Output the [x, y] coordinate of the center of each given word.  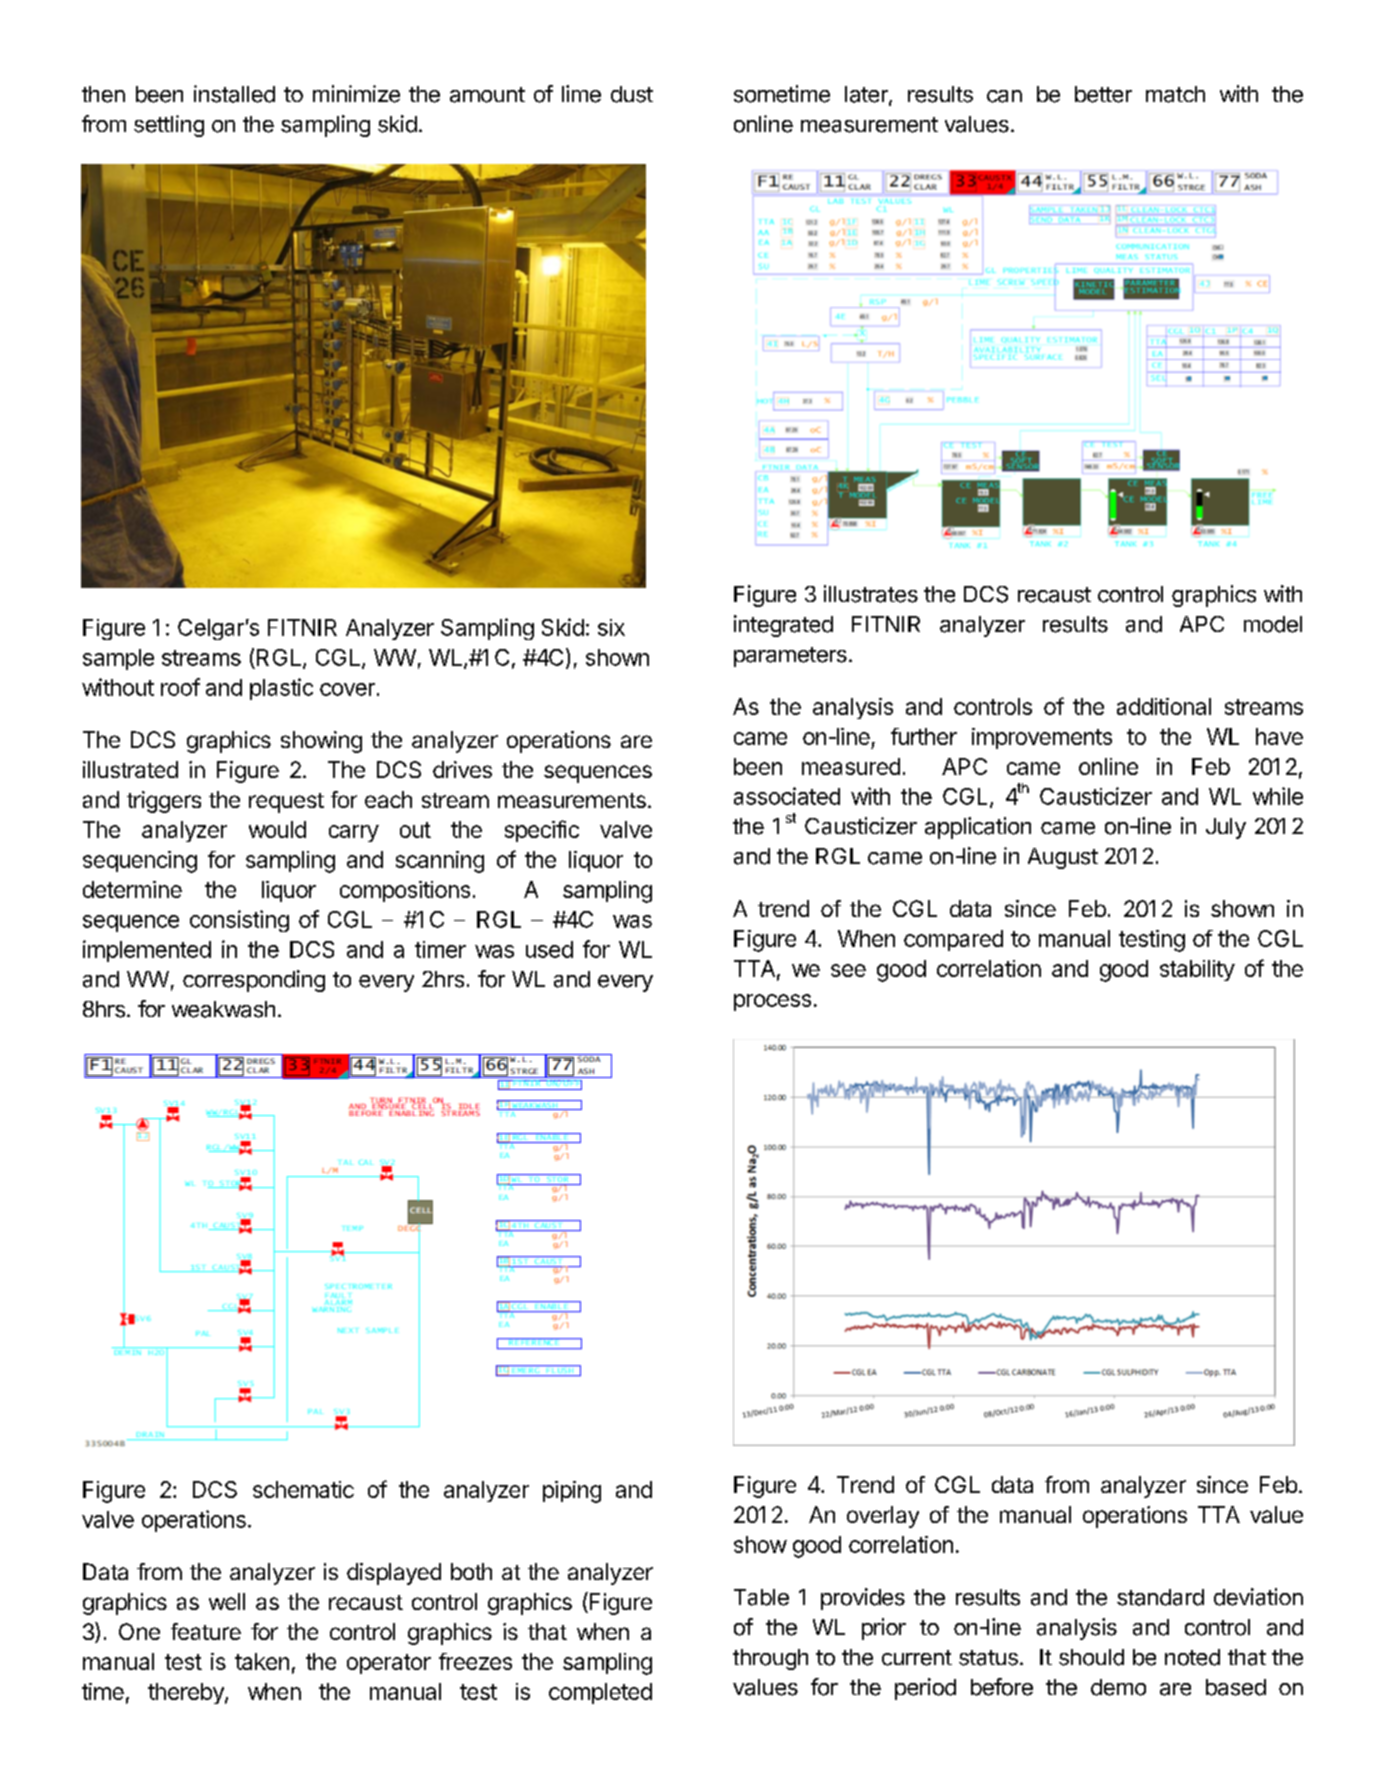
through [770, 1659]
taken [262, 1661]
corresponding [254, 981]
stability [1197, 970]
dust [632, 94]
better [1103, 94]
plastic [281, 689]
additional [1164, 706]
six [611, 627]
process [772, 1002]
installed [234, 94]
